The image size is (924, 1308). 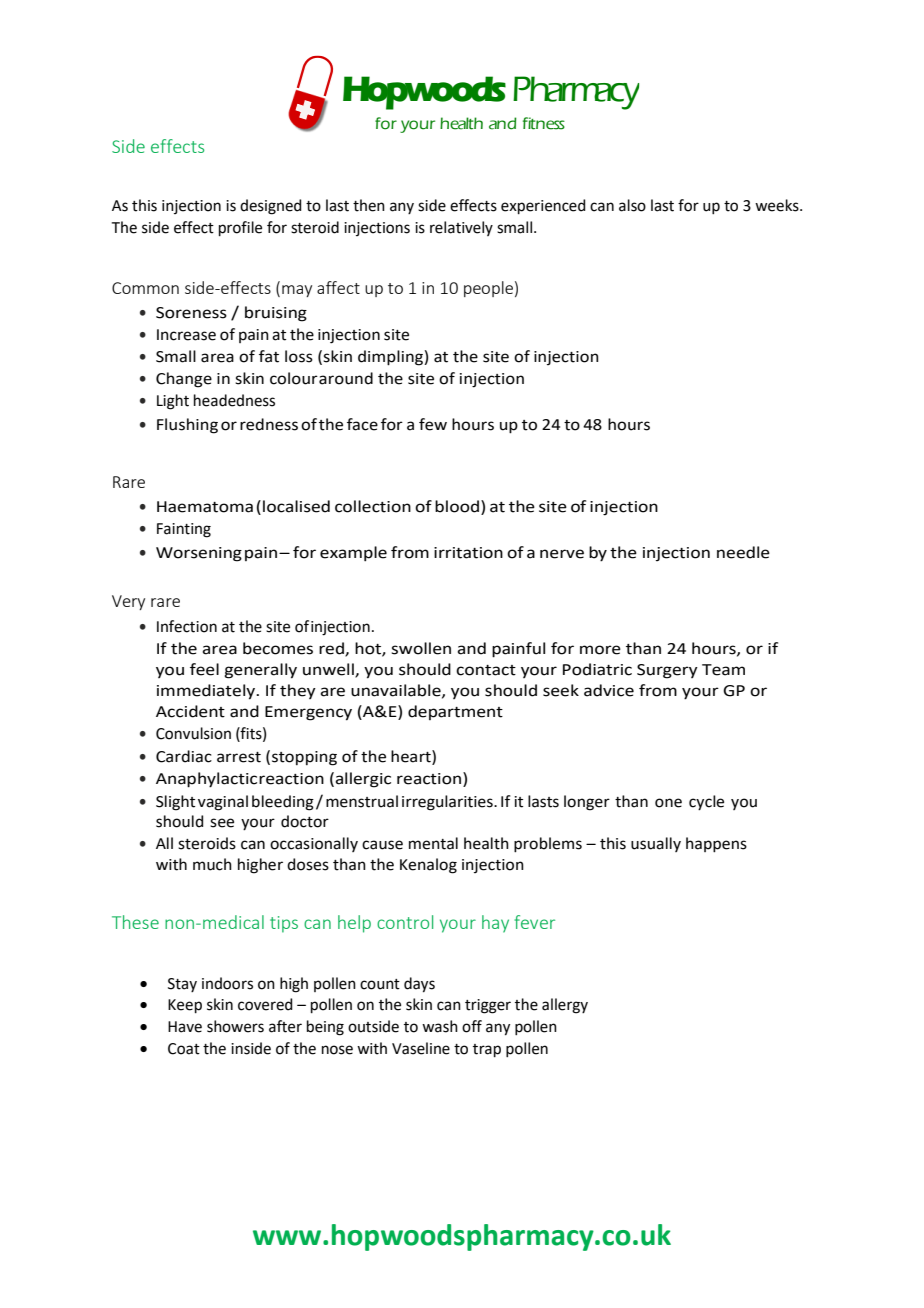 What do you see at coordinates (184, 530) in the screenshot?
I see `Fainting` at bounding box center [184, 530].
